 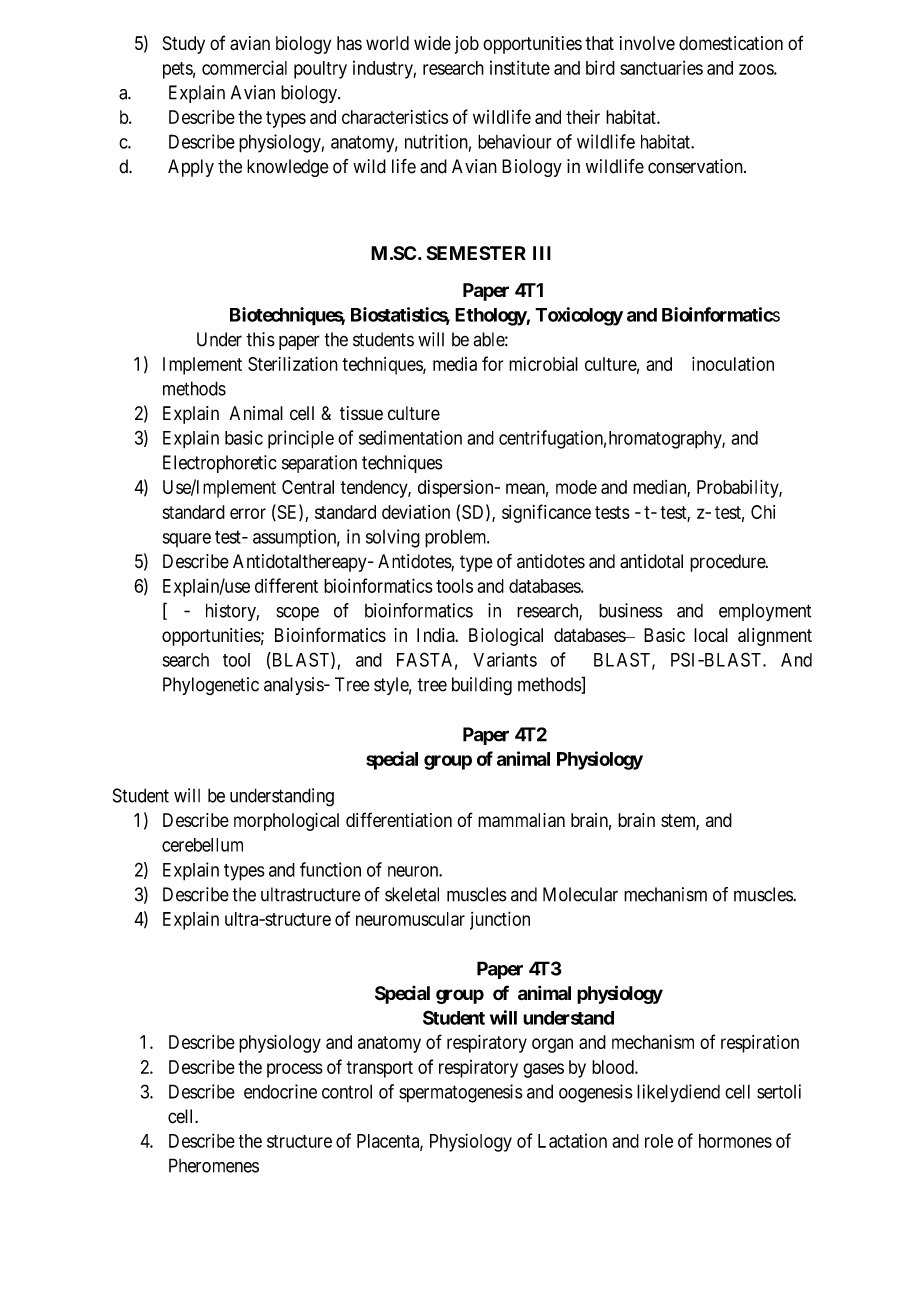 I want to click on hormones, so click(x=735, y=1141).
